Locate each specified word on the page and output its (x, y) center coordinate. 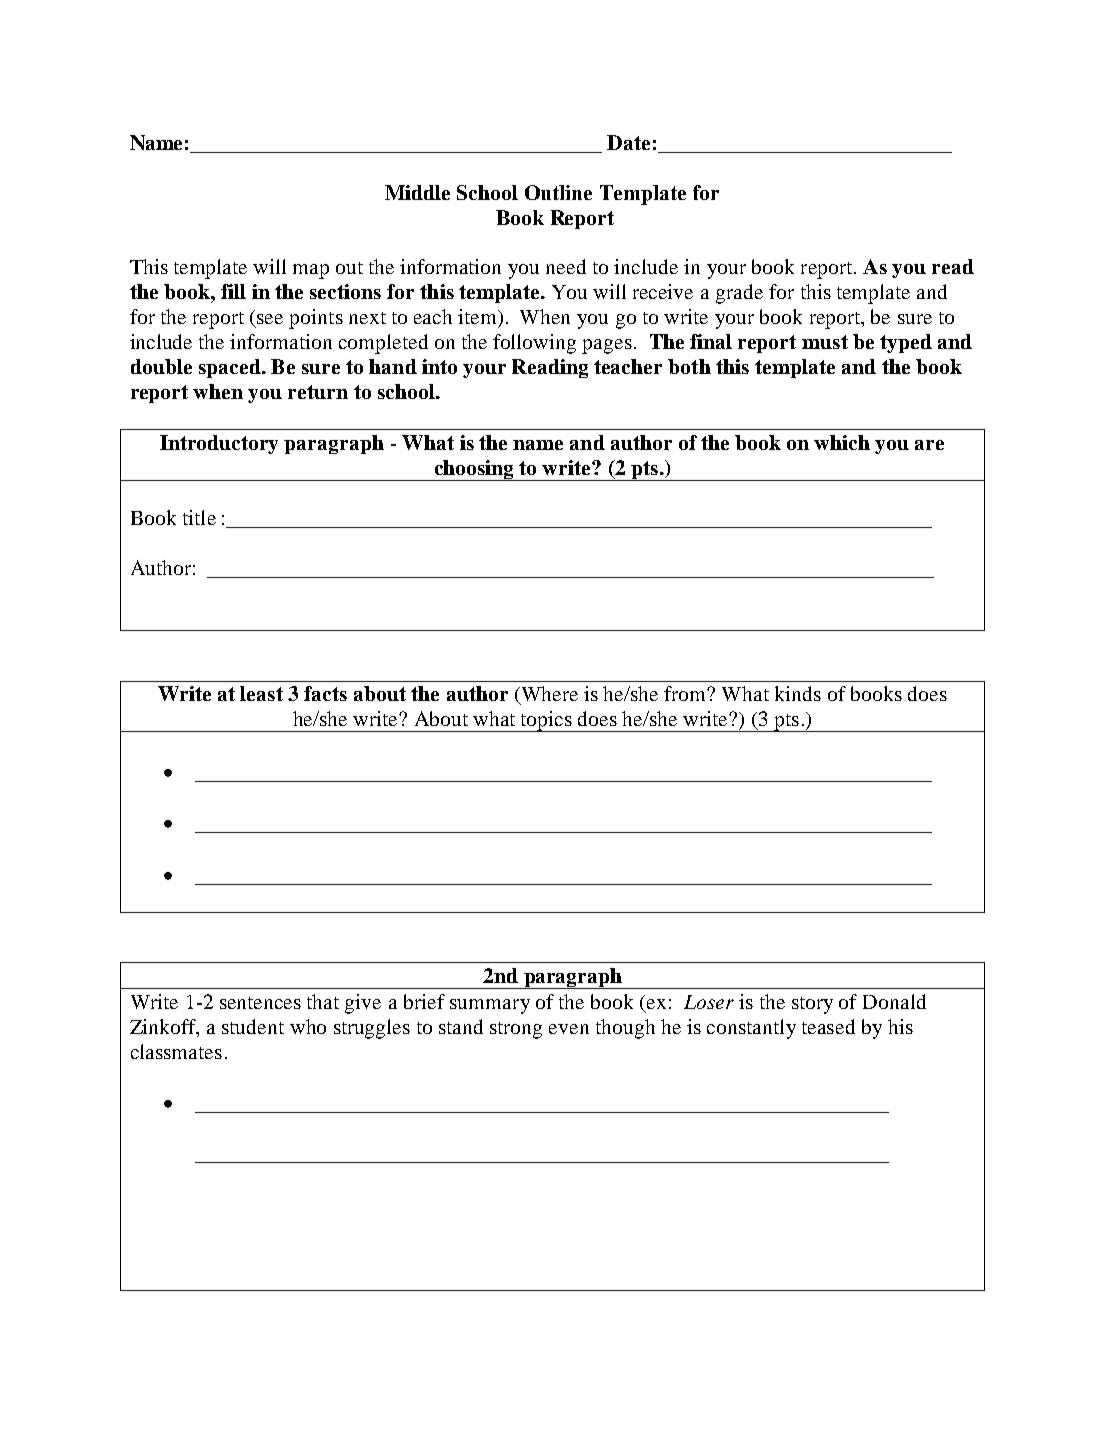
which (842, 442)
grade (739, 294)
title (199, 517)
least (261, 693)
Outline (558, 192)
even (569, 1029)
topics (546, 721)
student (253, 1026)
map (311, 271)
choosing (474, 470)
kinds (798, 693)
